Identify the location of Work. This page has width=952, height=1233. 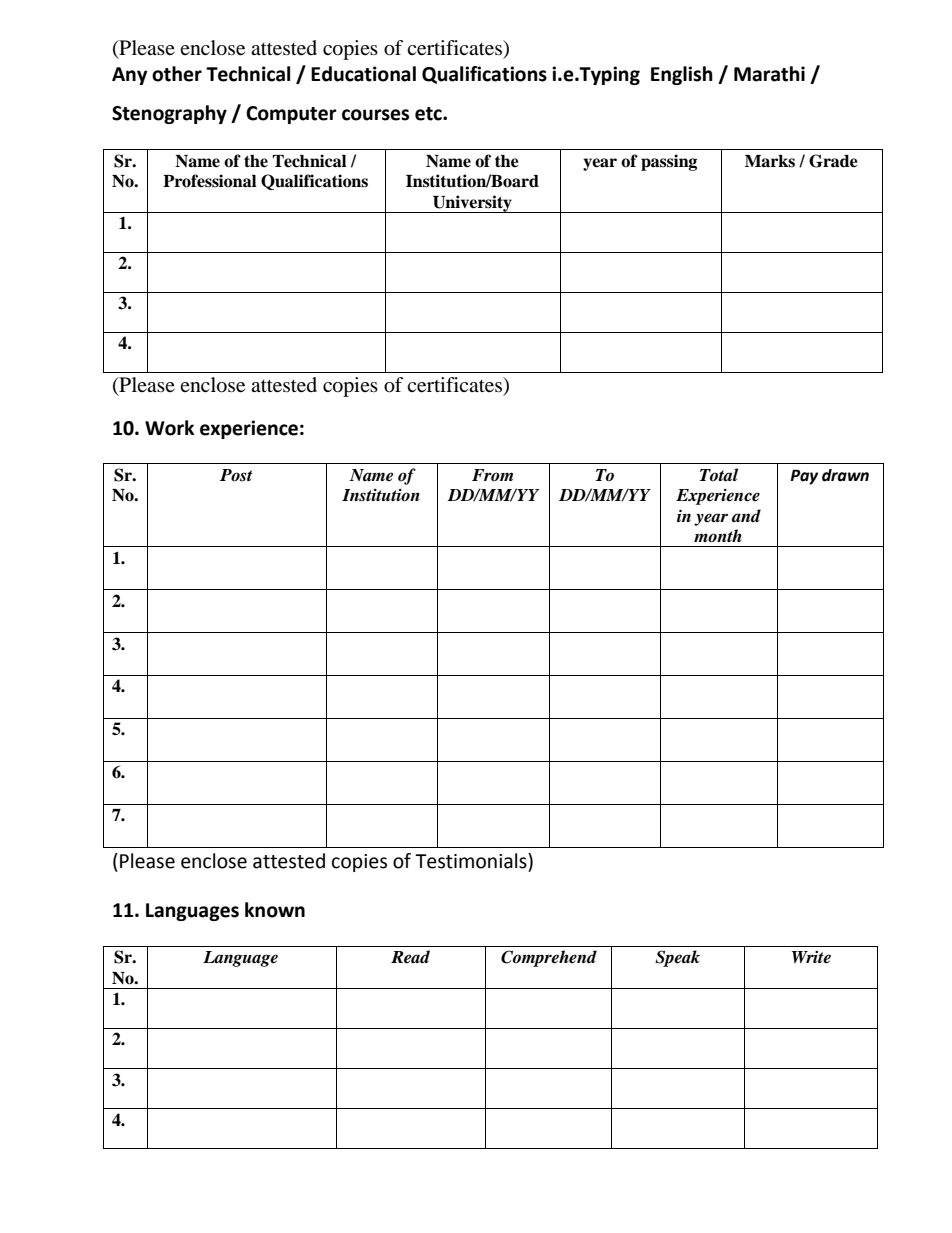
(170, 428).
